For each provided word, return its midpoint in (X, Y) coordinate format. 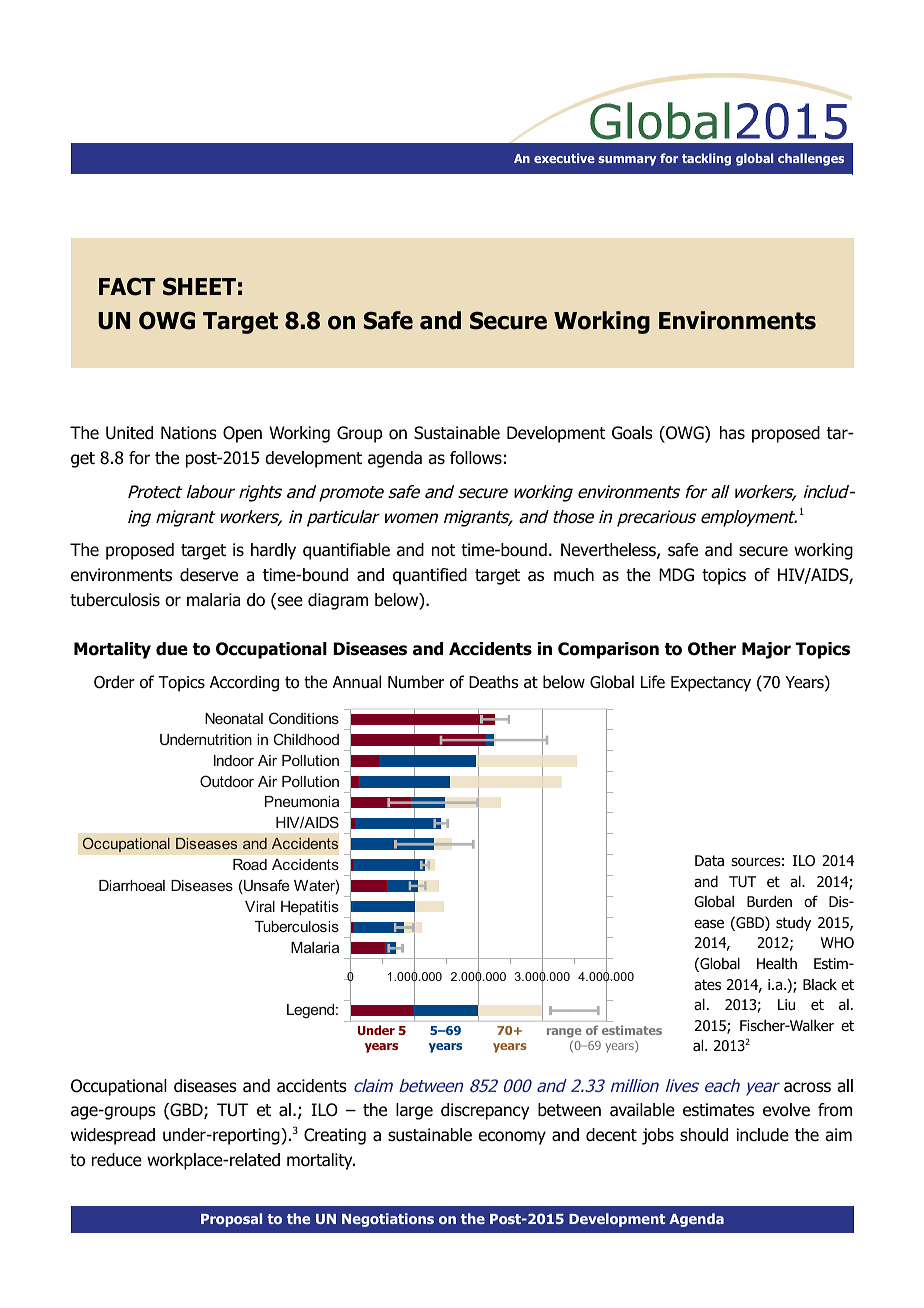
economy (512, 1138)
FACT (127, 286)
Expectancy (711, 684)
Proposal (231, 1220)
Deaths (493, 682)
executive (564, 158)
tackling (706, 159)
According (244, 683)
